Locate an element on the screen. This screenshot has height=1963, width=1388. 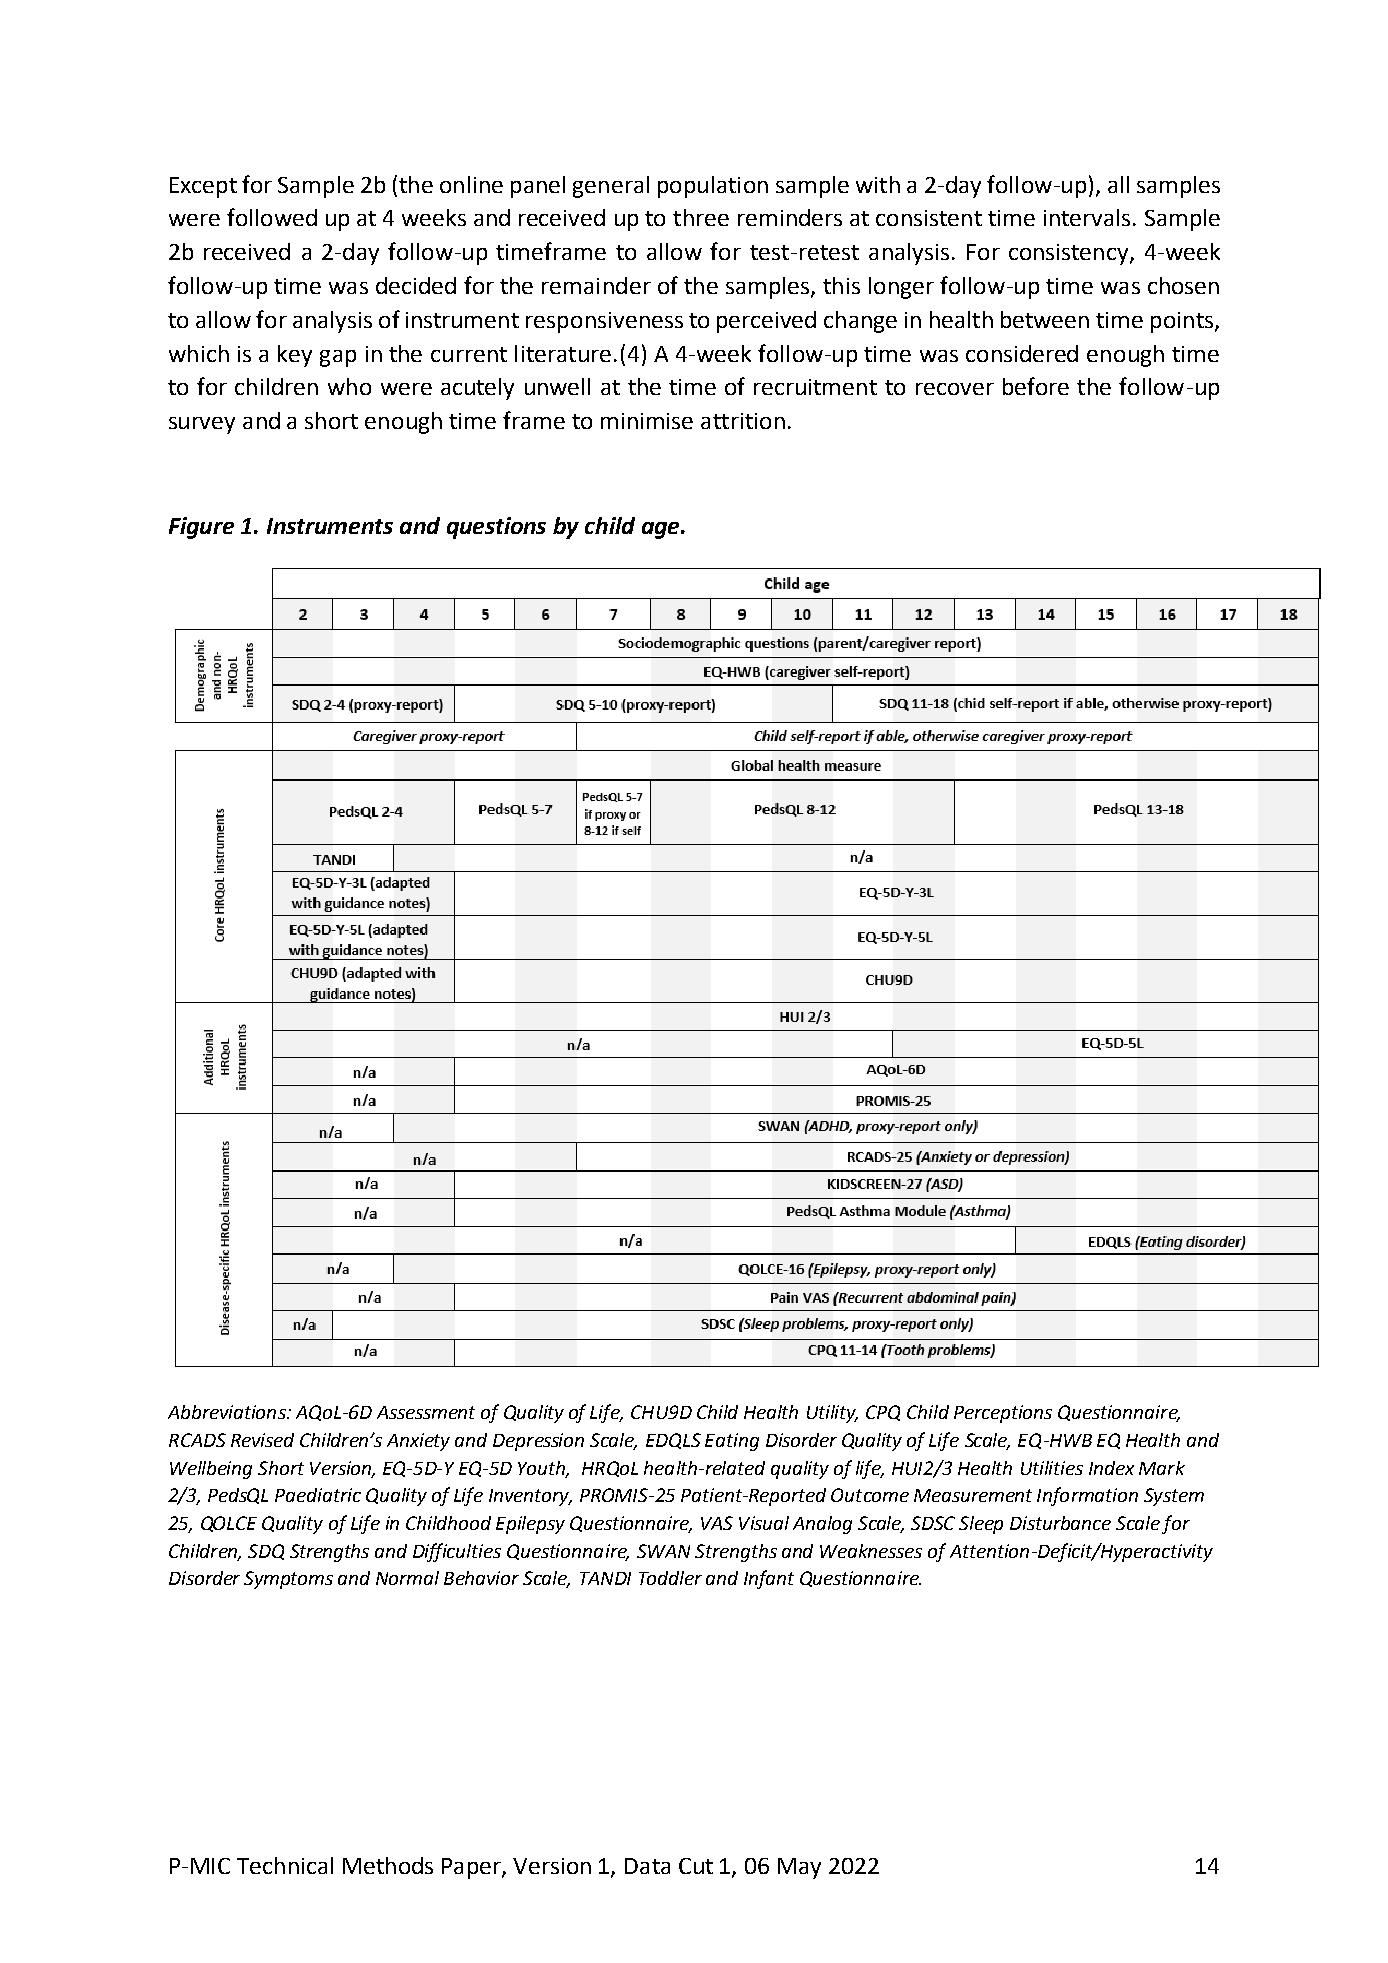
Abbreviations is located at coordinates (228, 1412).
